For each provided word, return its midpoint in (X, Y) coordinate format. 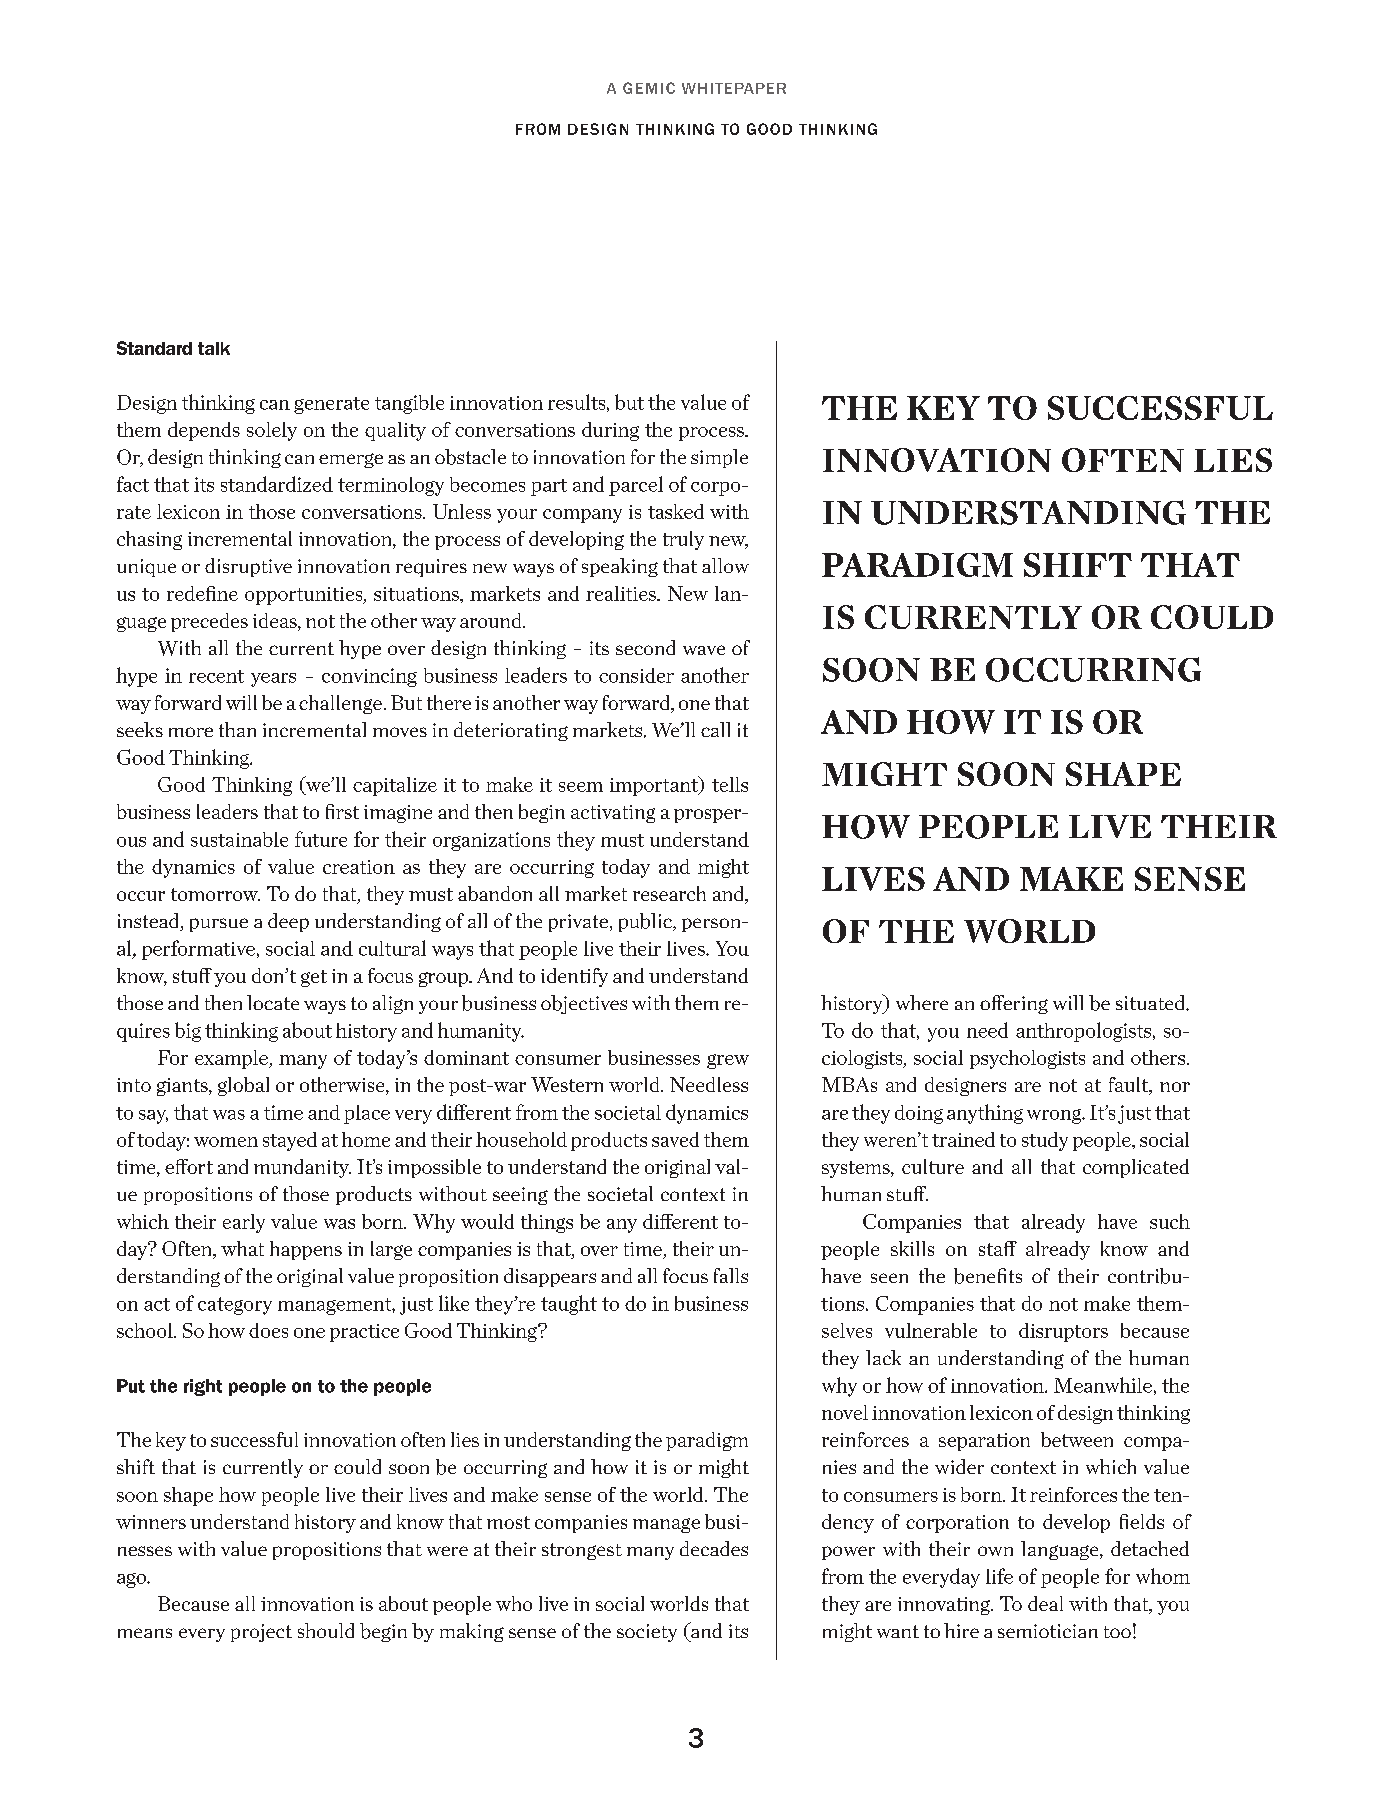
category (235, 1306)
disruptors (1063, 1332)
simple (719, 458)
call (715, 729)
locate (273, 1002)
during (610, 431)
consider (636, 675)
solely (272, 431)
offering (1014, 1004)
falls (731, 1275)
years (273, 680)
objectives (584, 1004)
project (261, 1633)
